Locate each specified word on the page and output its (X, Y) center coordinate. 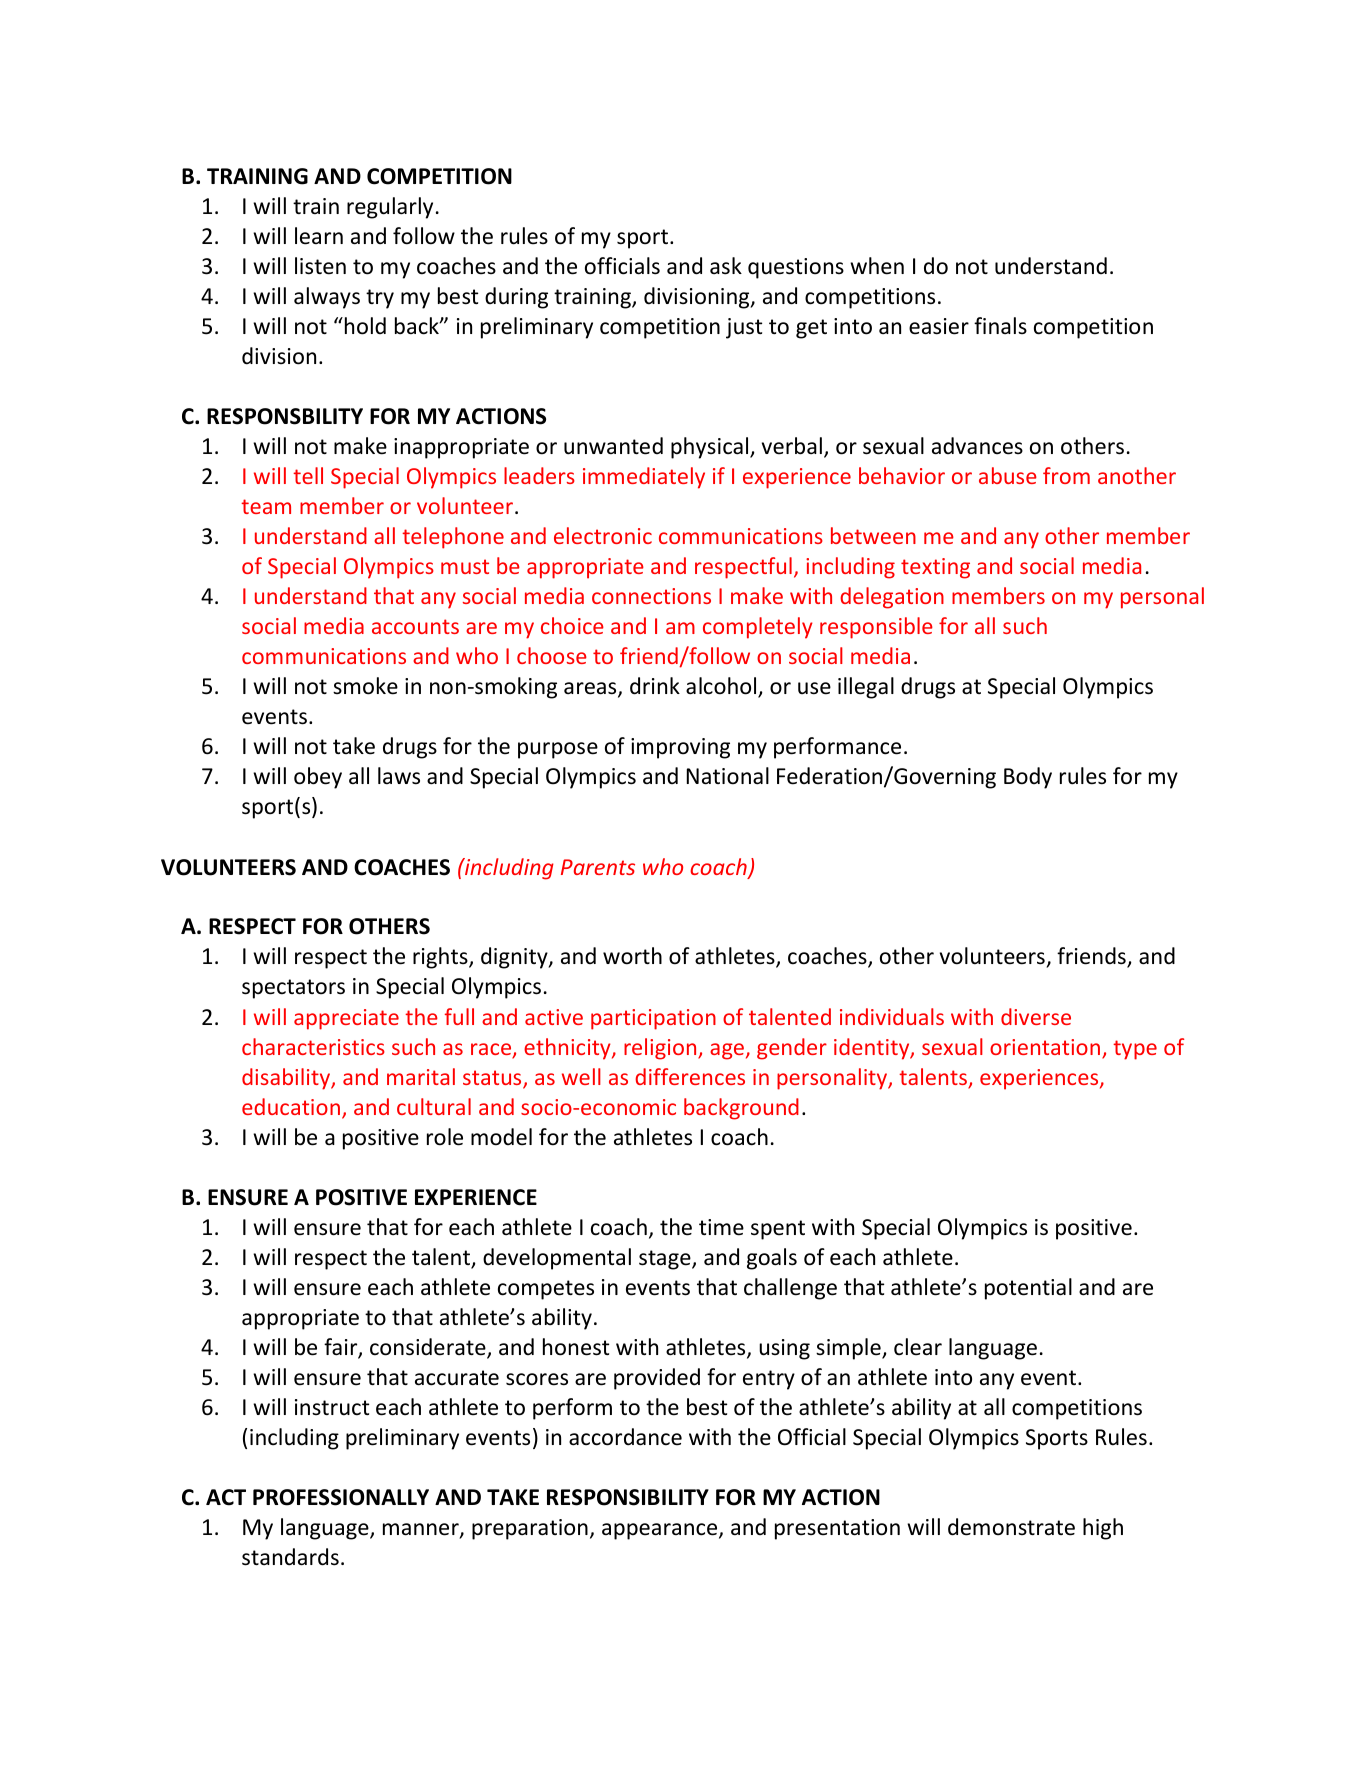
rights (441, 958)
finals (1000, 325)
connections (651, 596)
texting (935, 568)
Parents (598, 867)
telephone (453, 538)
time (721, 1227)
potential (1028, 1289)
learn (319, 236)
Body (1028, 778)
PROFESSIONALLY (341, 1497)
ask (726, 266)
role (445, 1137)
